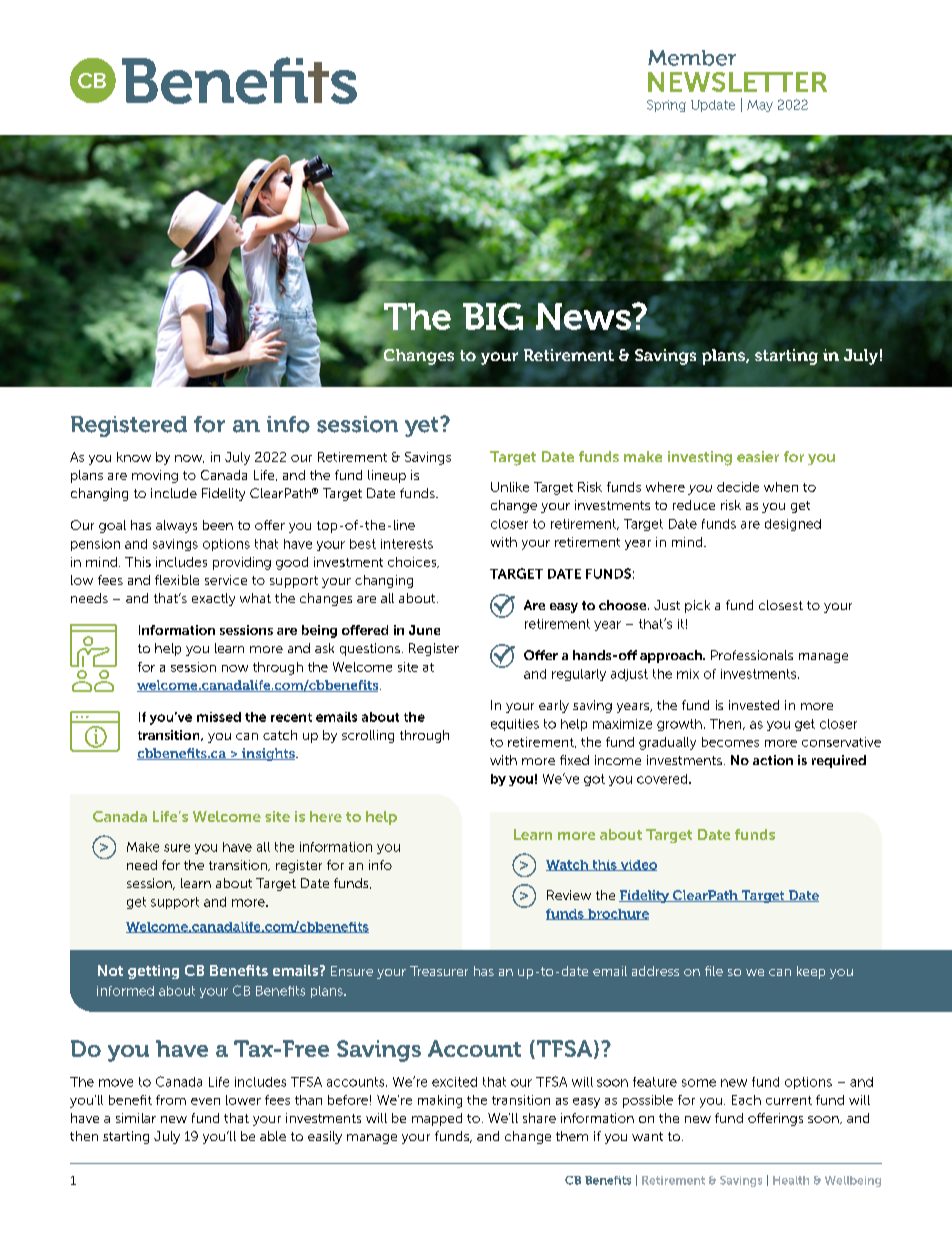  I want to click on easier, so click(758, 456).
